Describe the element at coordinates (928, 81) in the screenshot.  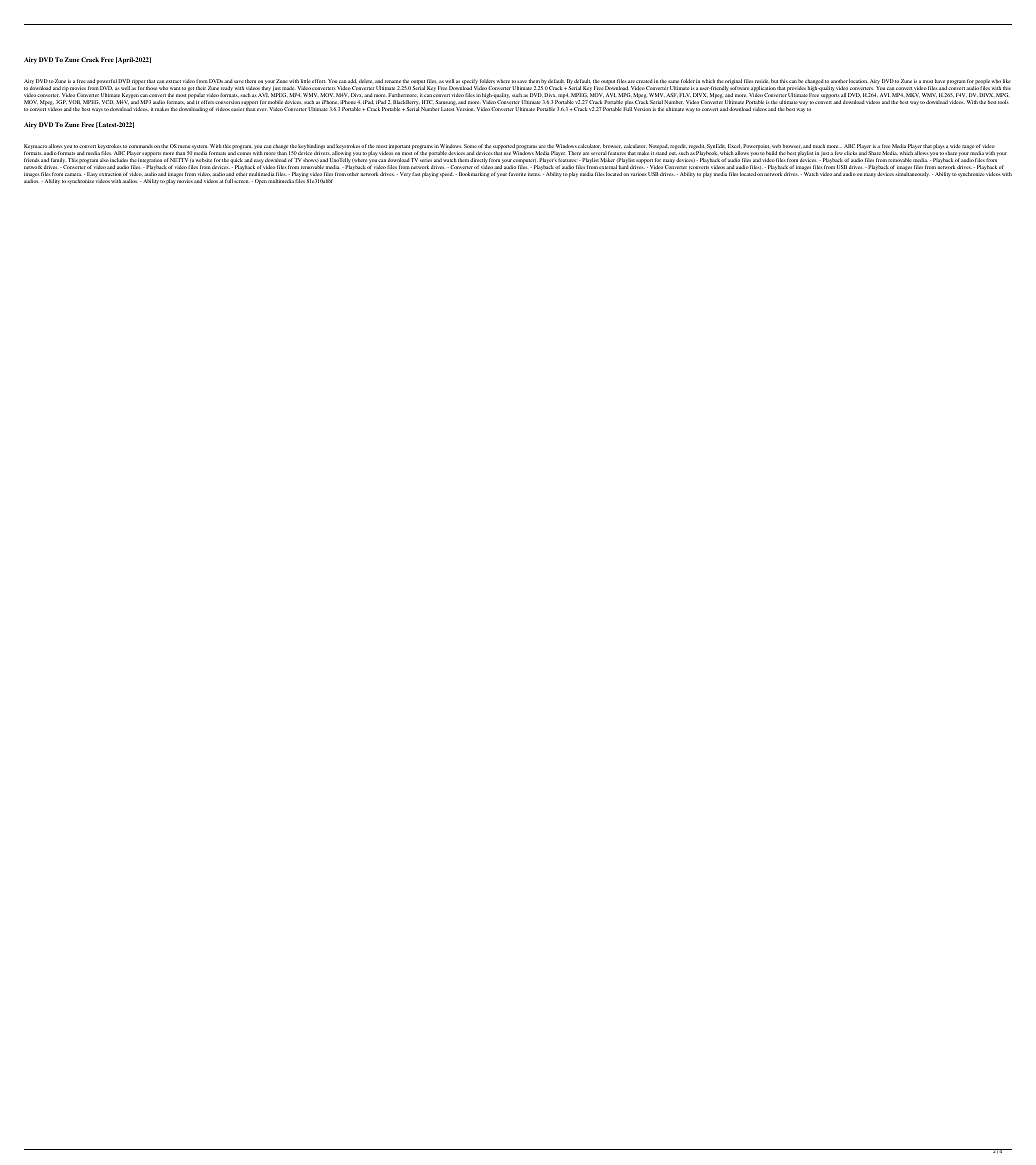
I see `must` at that location.
